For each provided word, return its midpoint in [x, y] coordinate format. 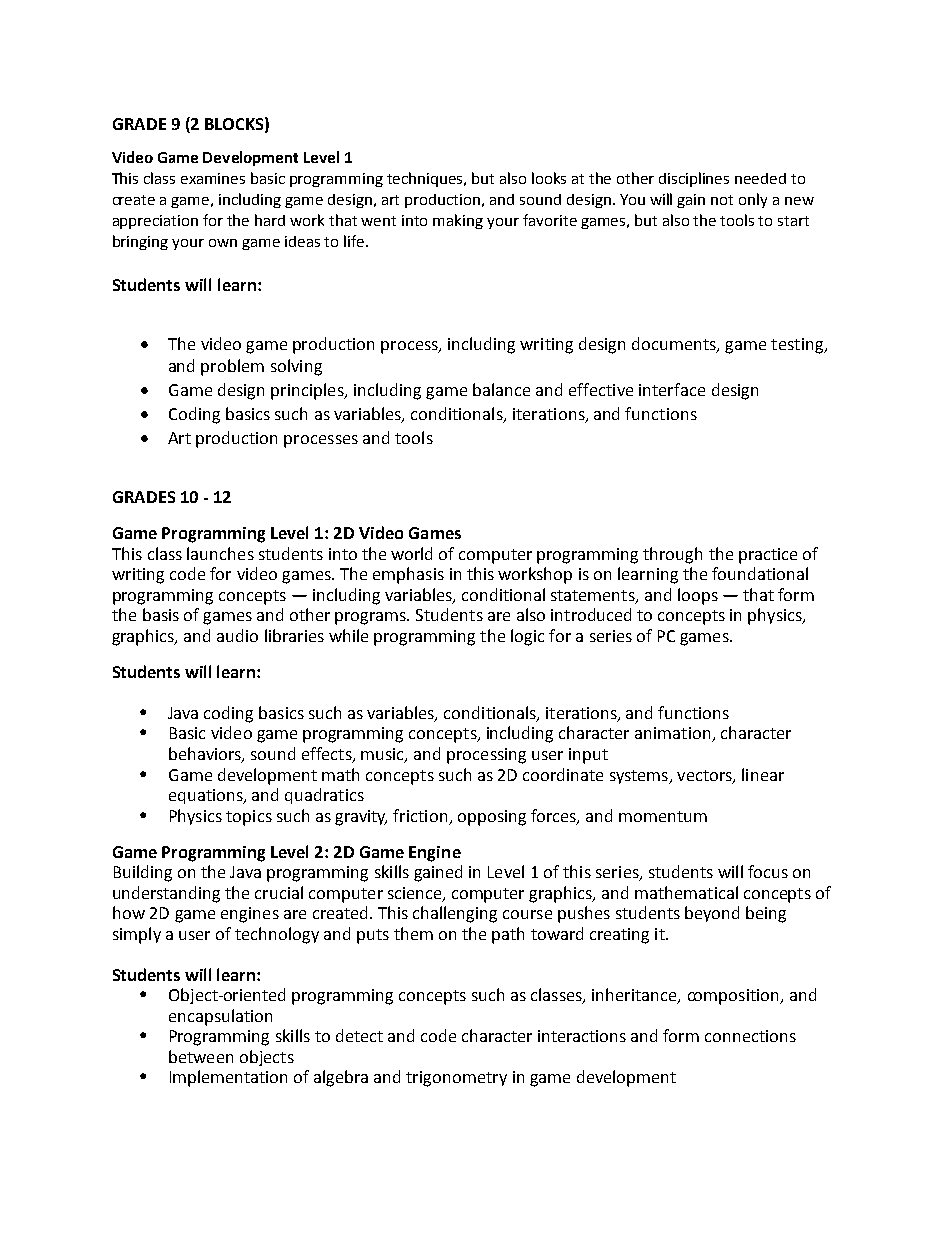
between [201, 1056]
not [722, 200]
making [458, 221]
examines [213, 178]
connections [750, 1036]
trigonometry [456, 1079]
